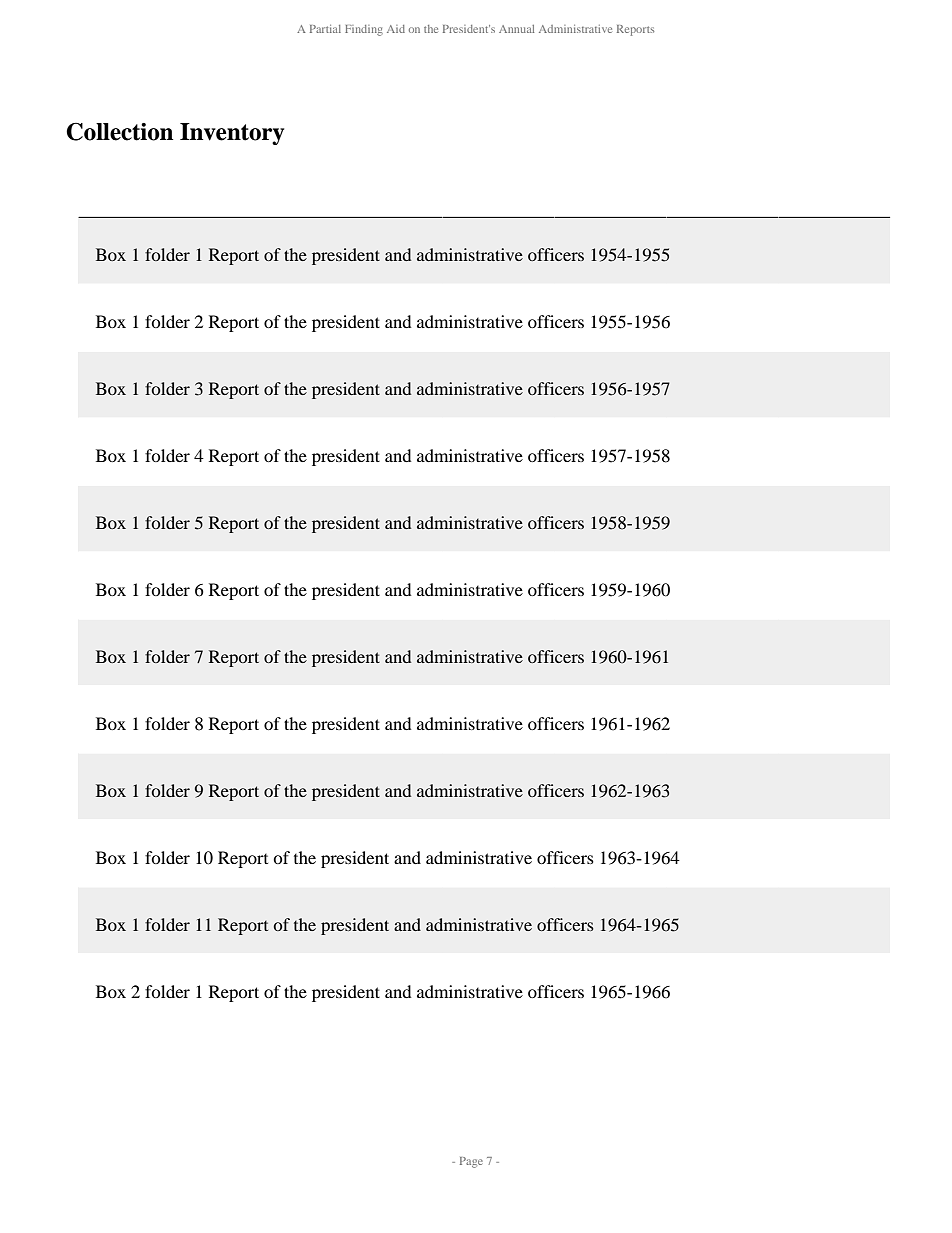  What do you see at coordinates (396, 29) in the screenshot?
I see `Aid` at bounding box center [396, 29].
